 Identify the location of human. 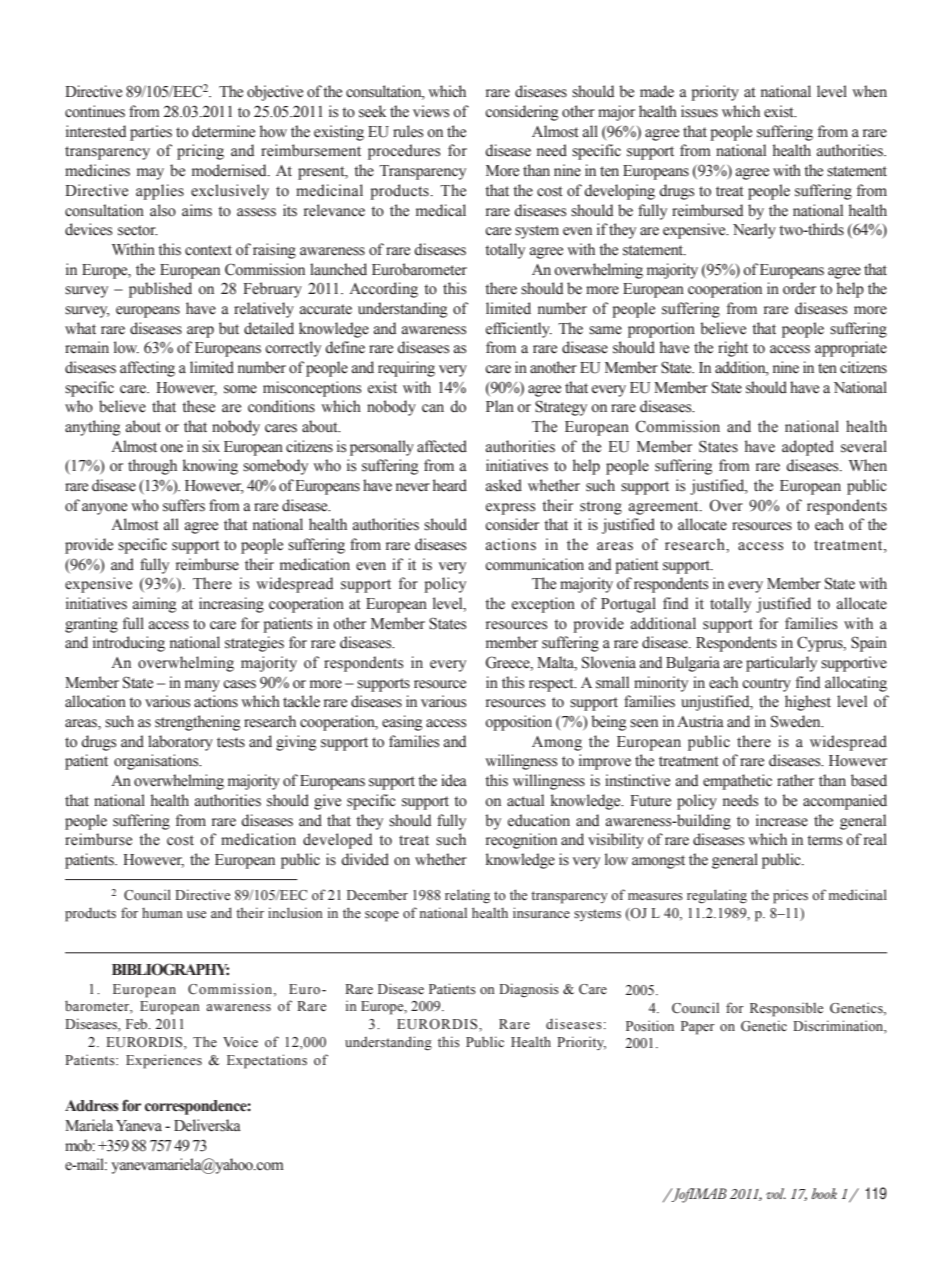
(162, 913).
